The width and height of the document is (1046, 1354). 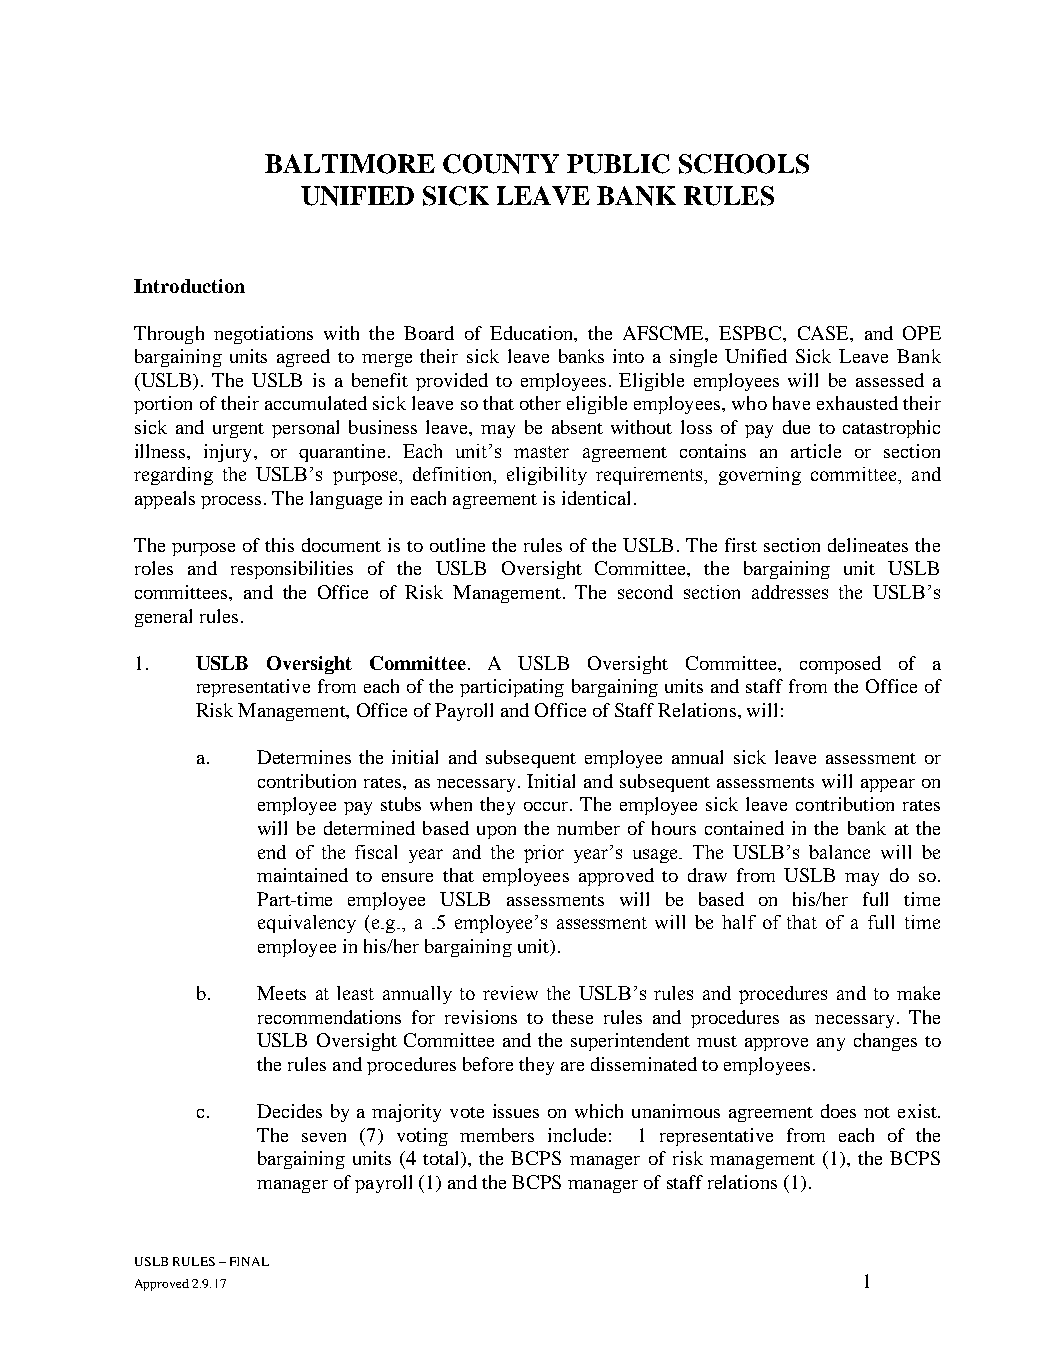 What do you see at coordinates (442, 1159) in the document?
I see `total` at bounding box center [442, 1159].
